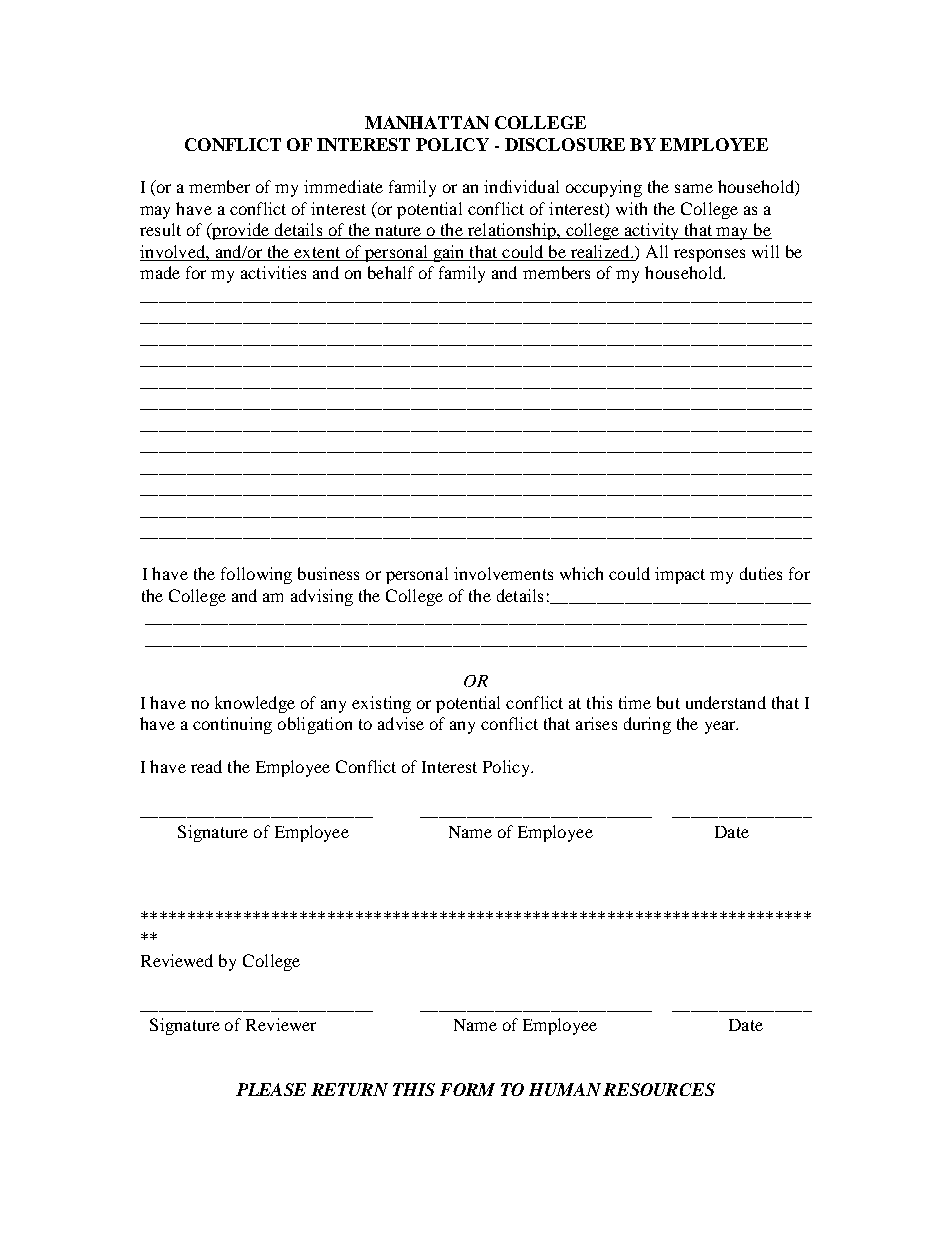  Describe the element at coordinates (241, 231) in the screenshot. I see `provide` at that location.
